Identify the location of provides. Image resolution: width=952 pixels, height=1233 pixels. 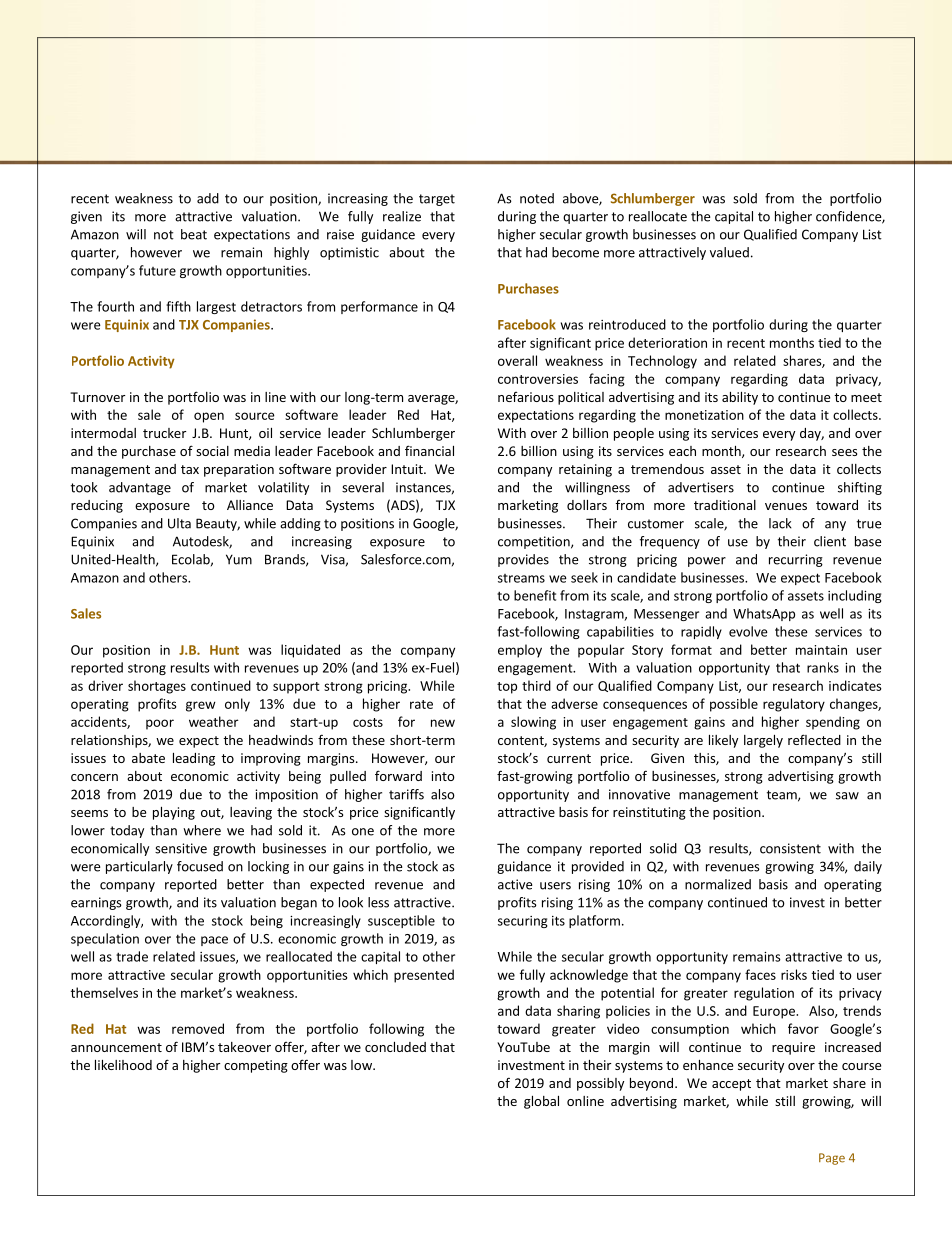
(523, 560).
